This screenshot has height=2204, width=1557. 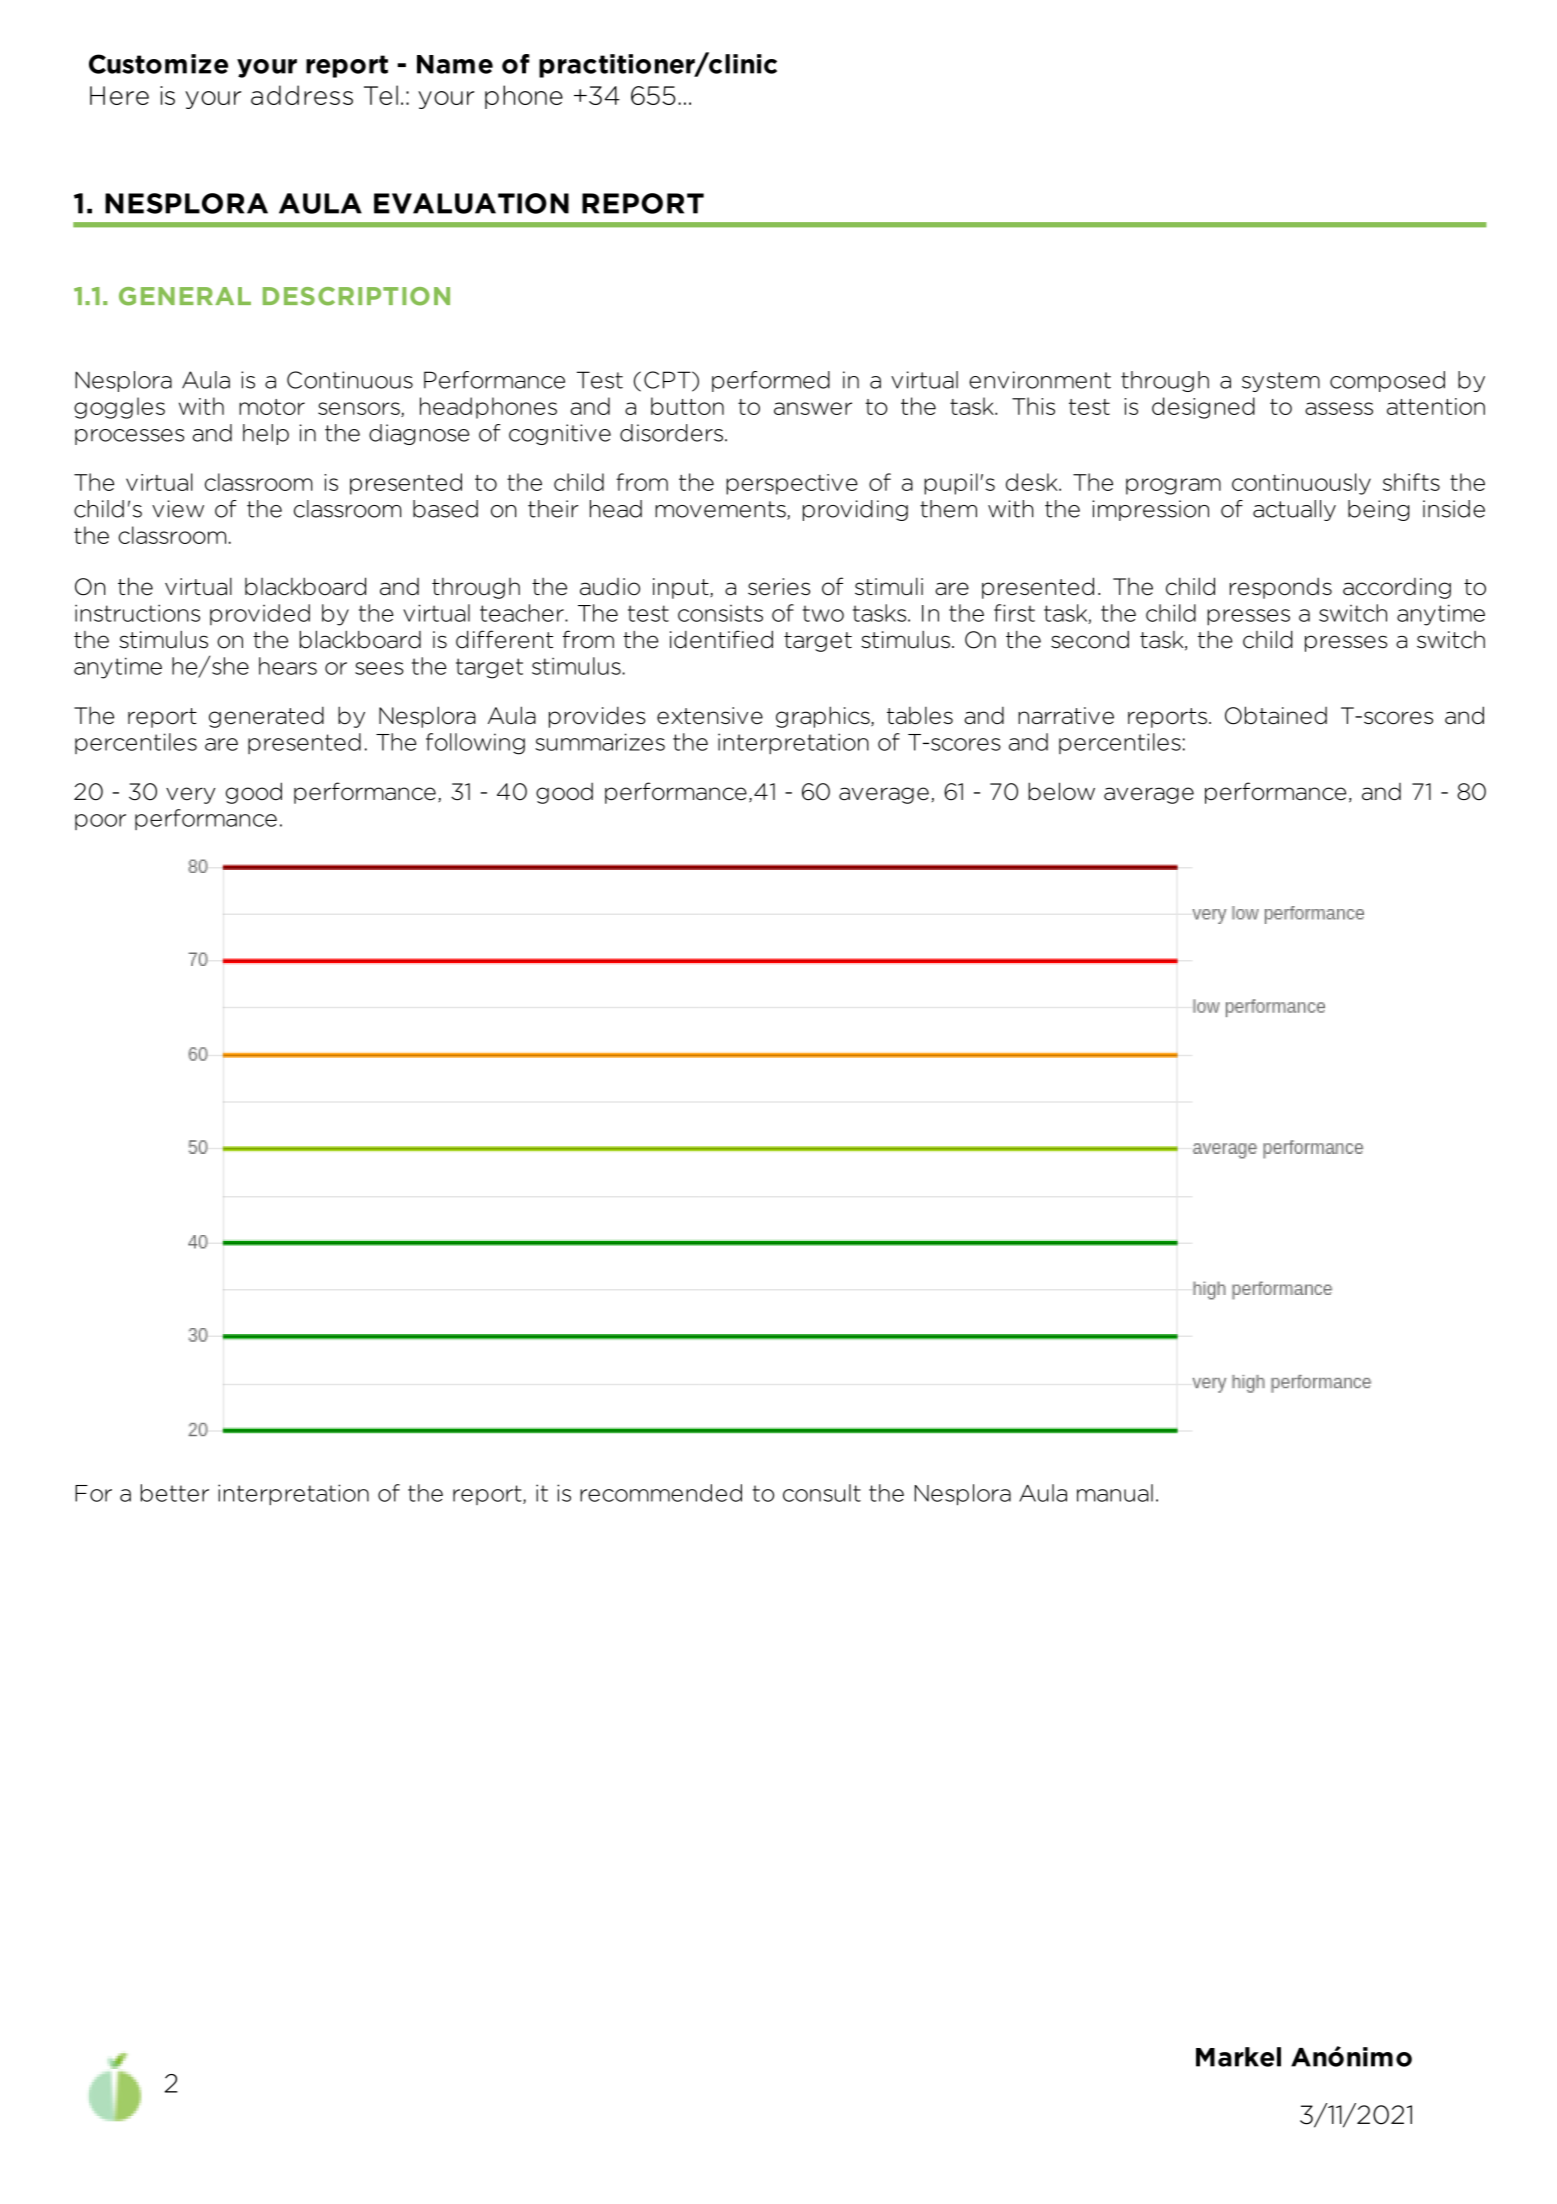 I want to click on very, so click(x=190, y=795).
